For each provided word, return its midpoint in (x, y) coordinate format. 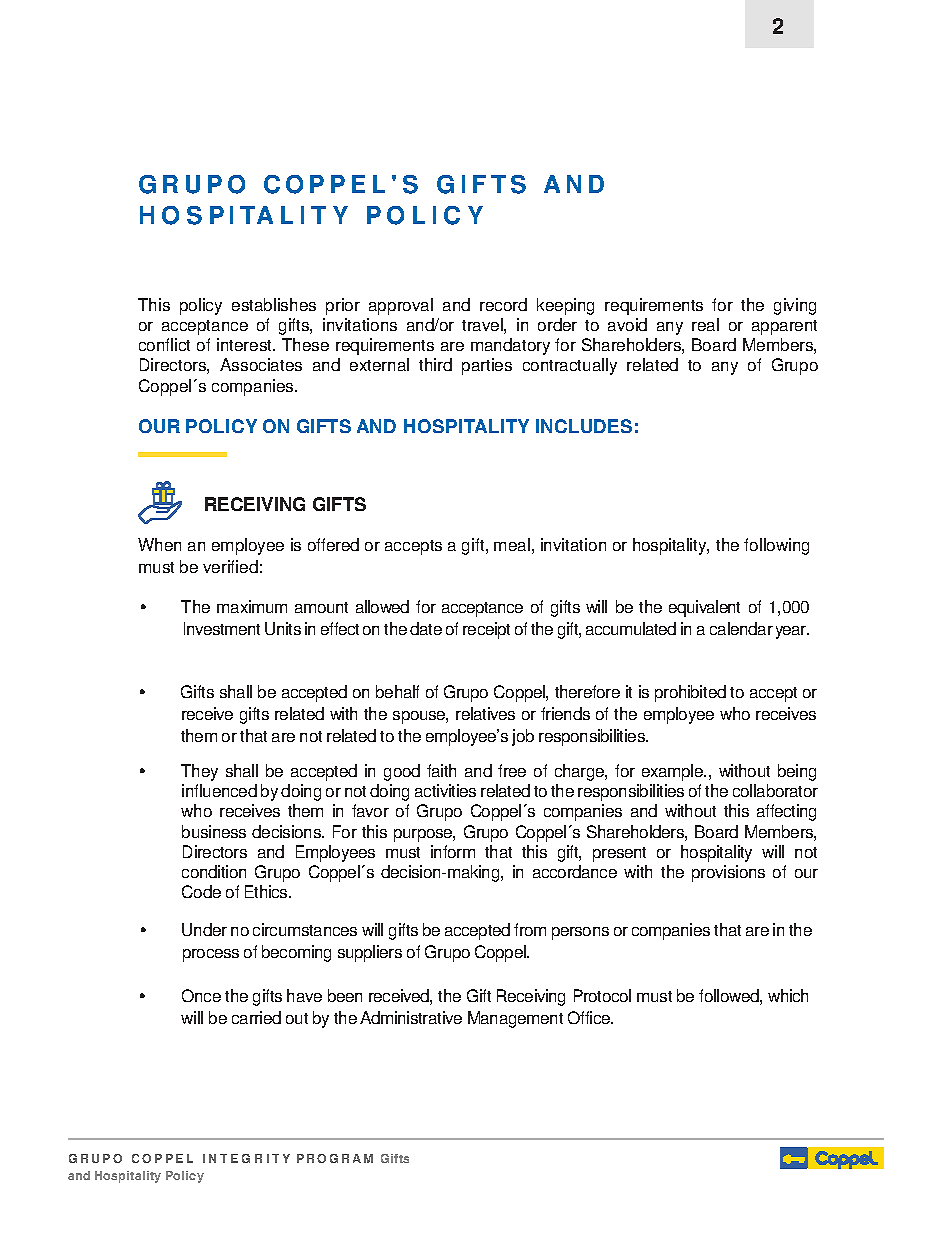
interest (245, 344)
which (788, 995)
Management (515, 1019)
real (705, 324)
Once (201, 995)
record (503, 304)
